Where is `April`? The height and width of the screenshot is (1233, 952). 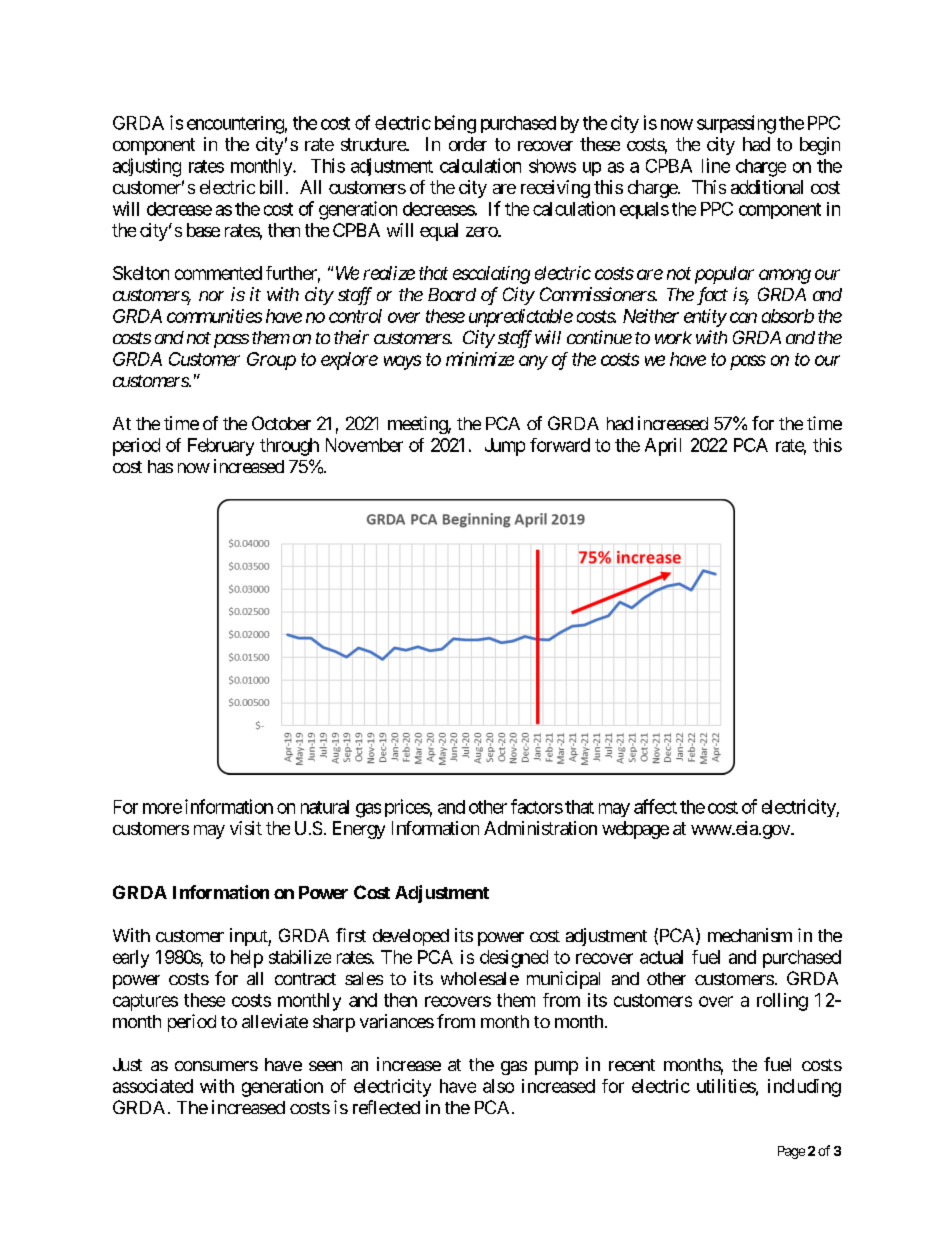 April is located at coordinates (663, 447).
